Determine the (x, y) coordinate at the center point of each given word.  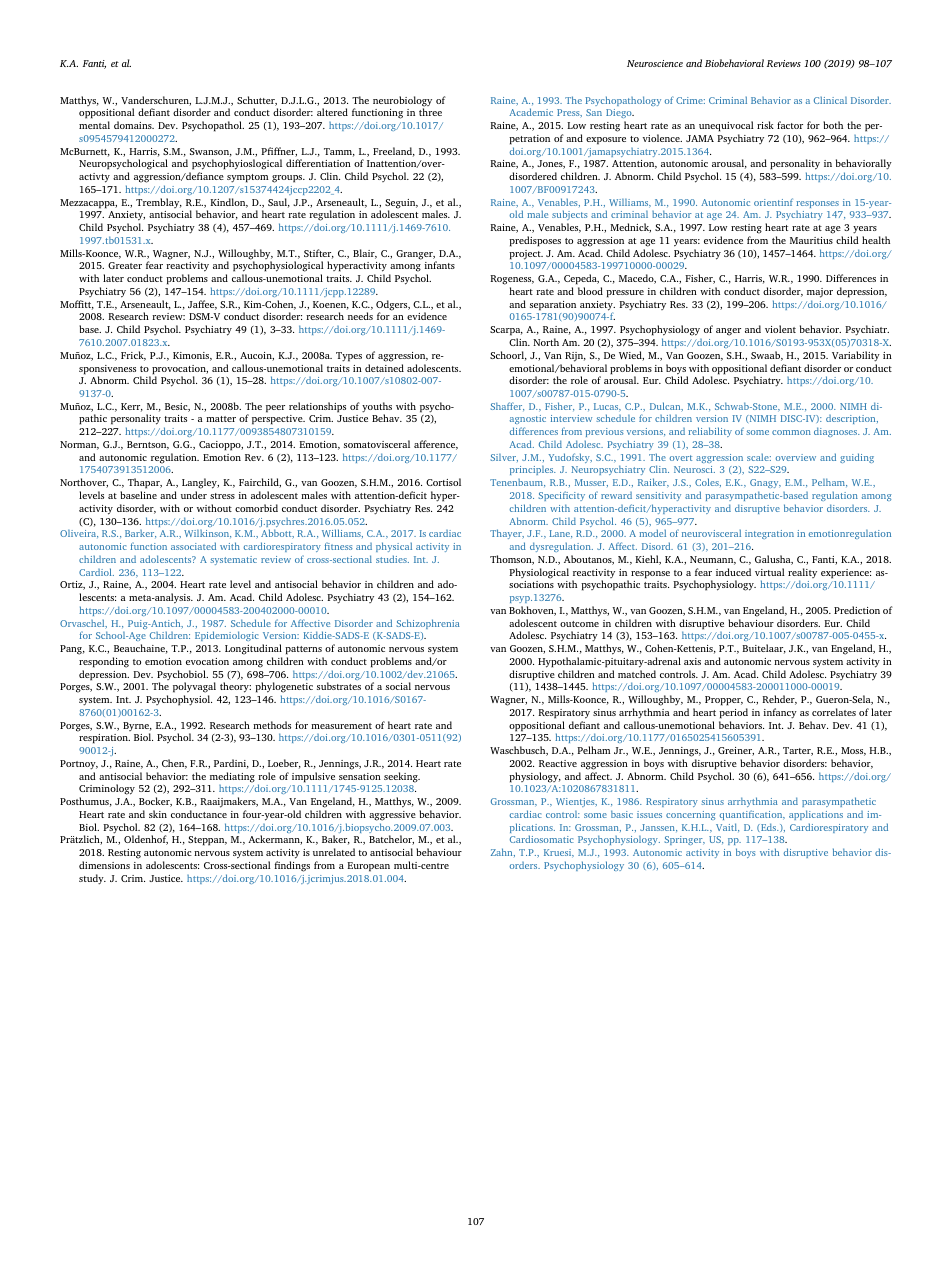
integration (769, 534)
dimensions (104, 865)
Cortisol (443, 482)
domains (134, 125)
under (194, 495)
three (430, 112)
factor (790, 125)
